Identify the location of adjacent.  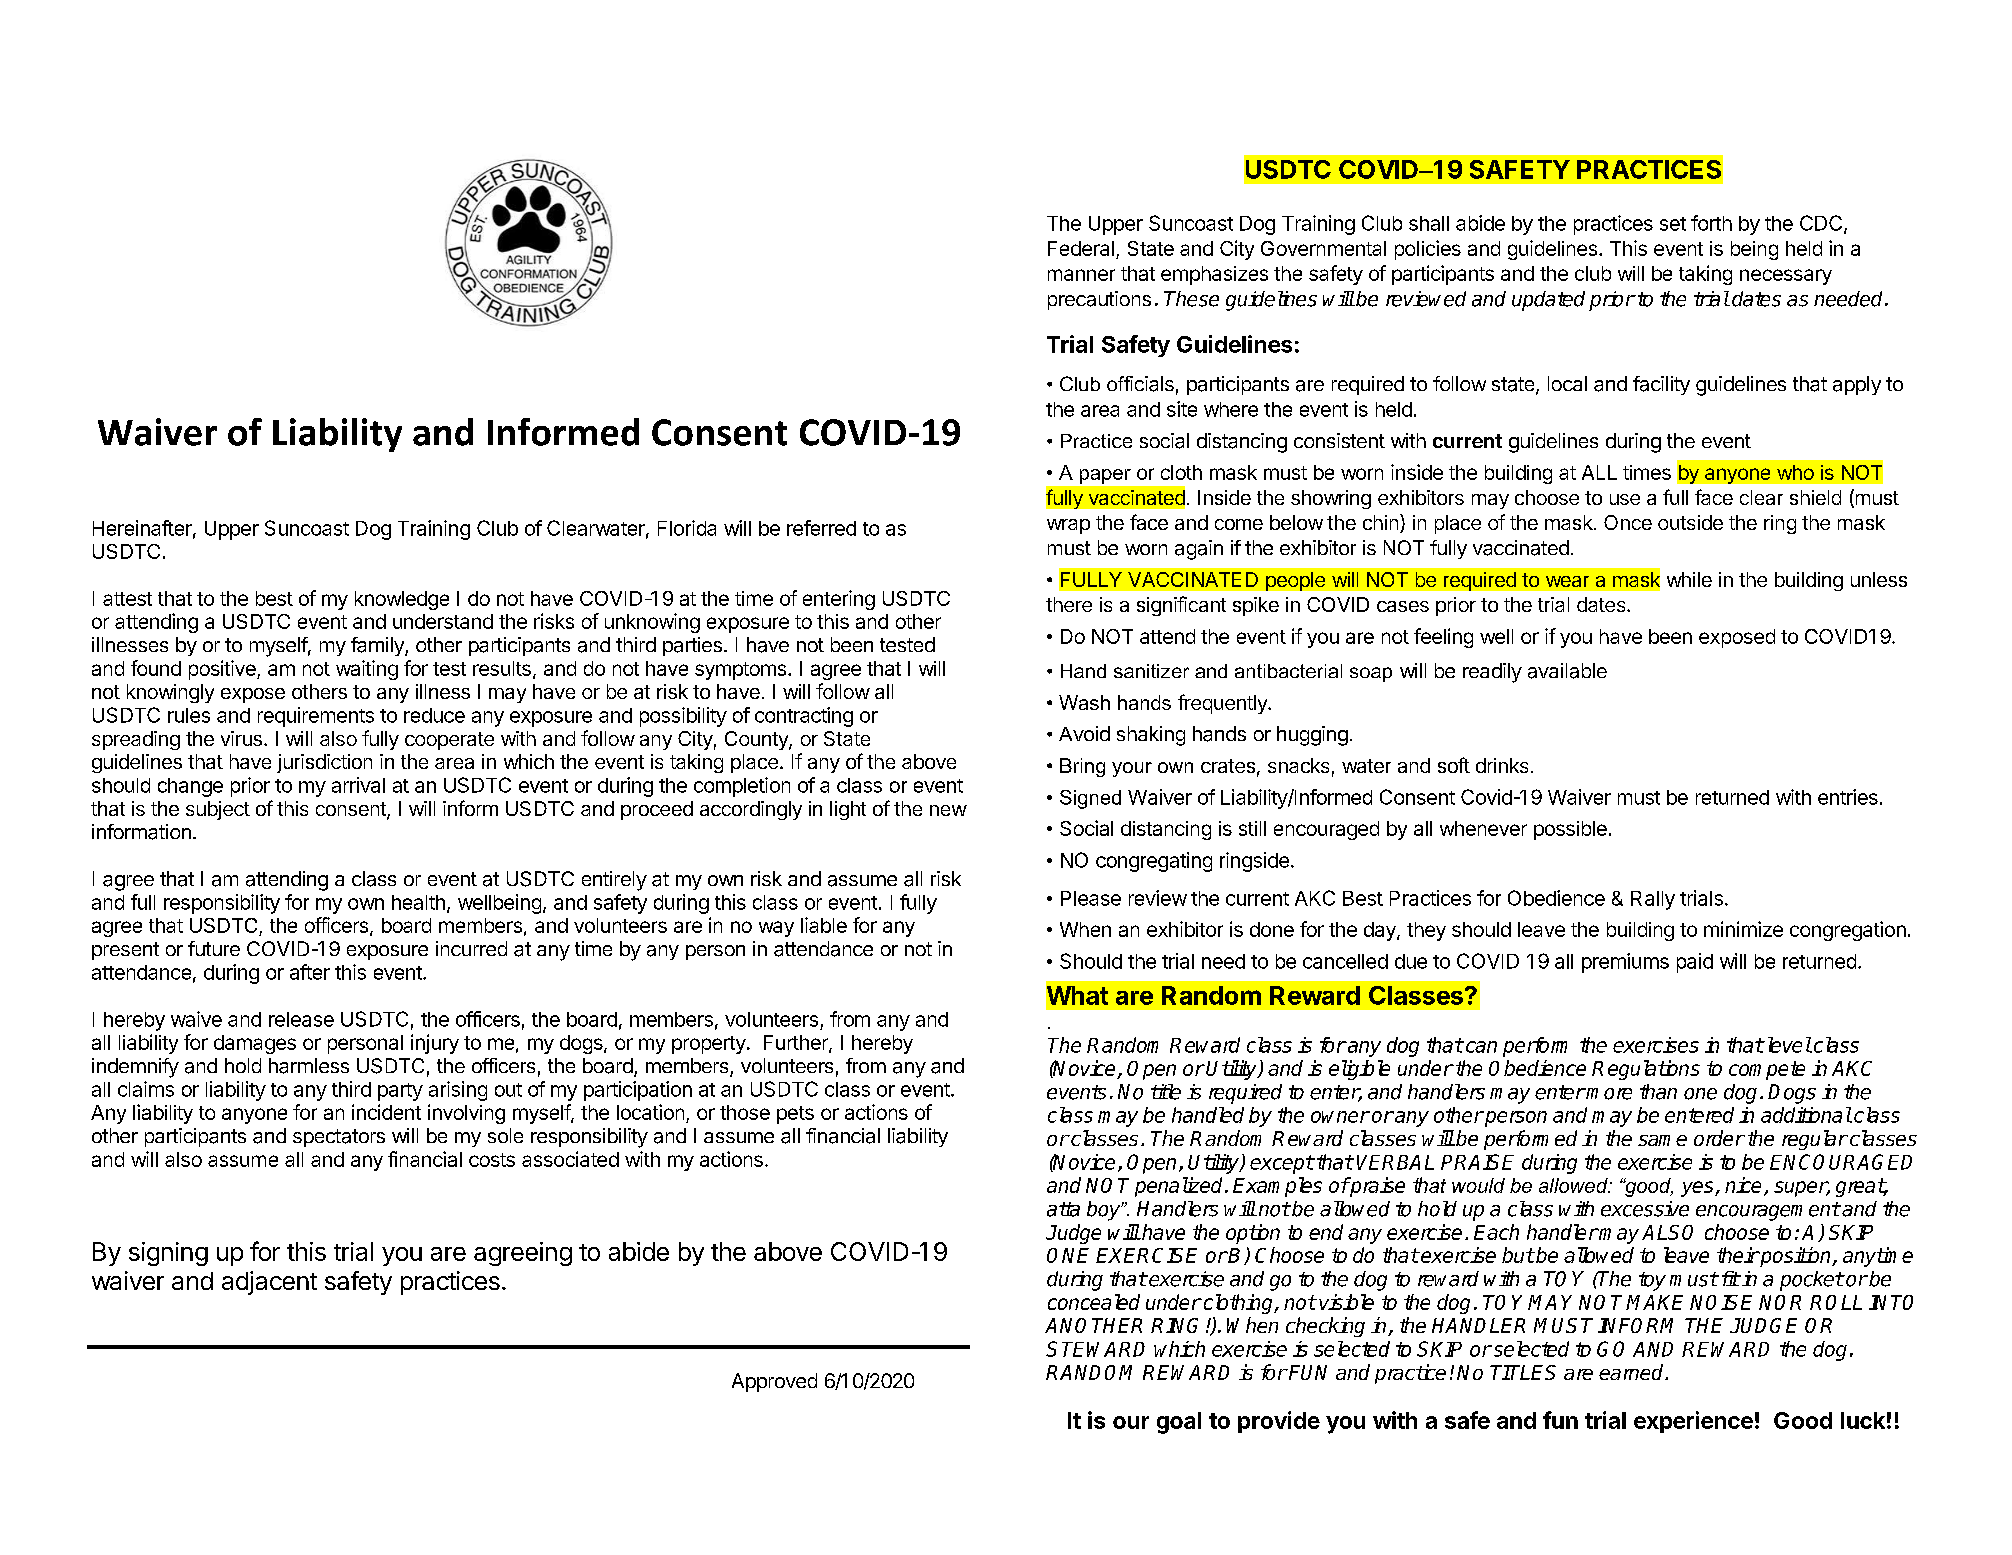
(269, 1283).
